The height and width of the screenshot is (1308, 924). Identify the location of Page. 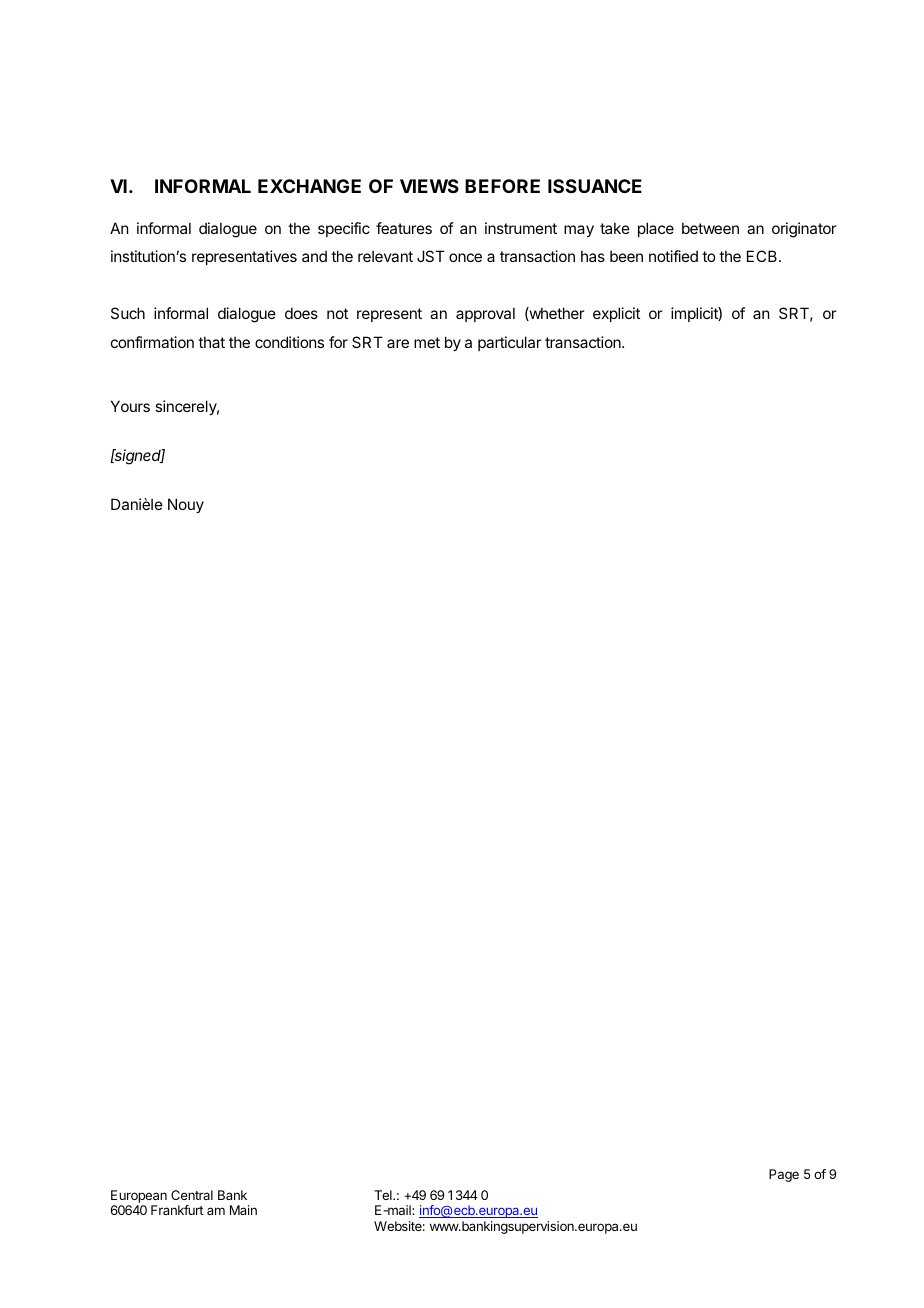
(784, 1175).
